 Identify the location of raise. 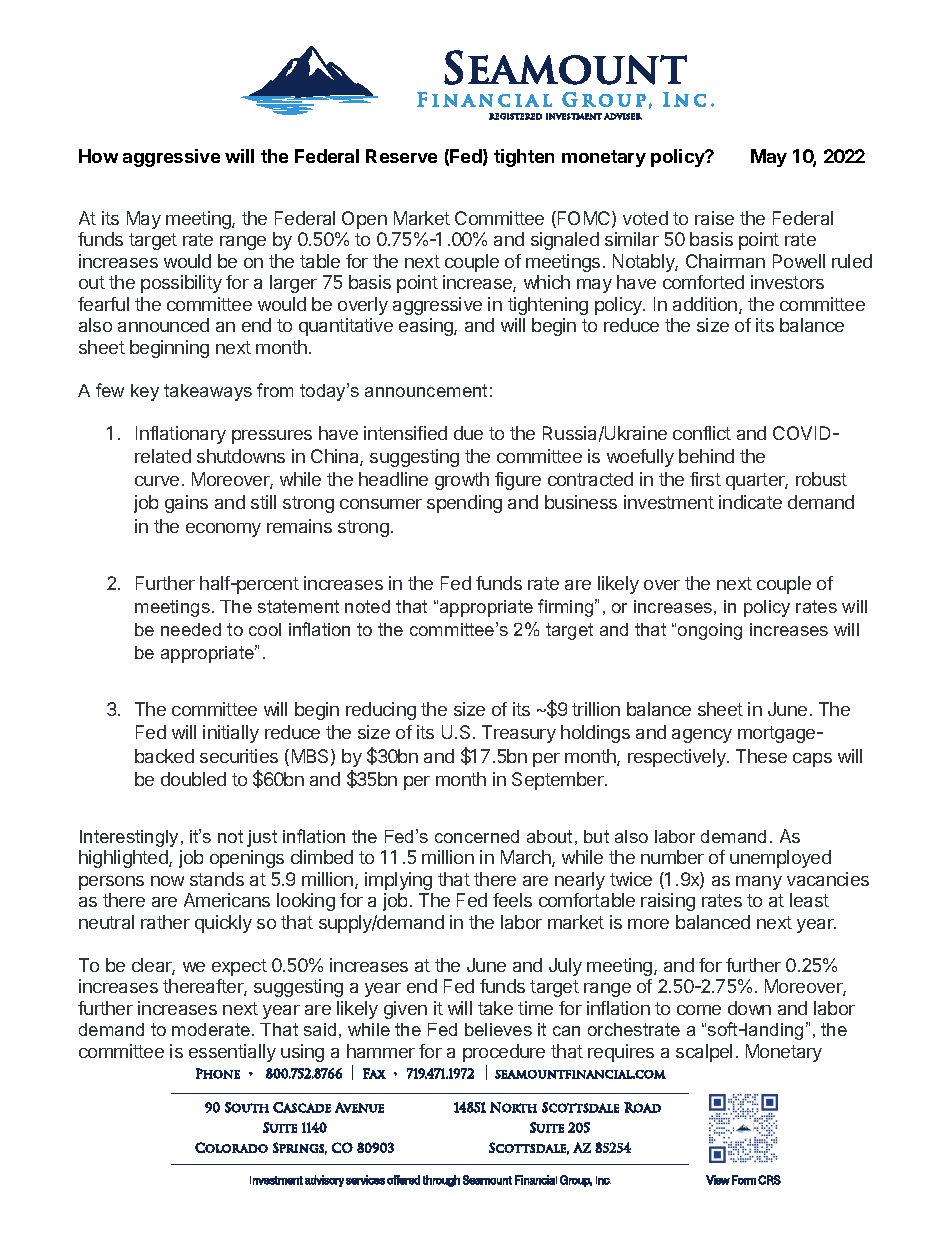
(714, 218).
